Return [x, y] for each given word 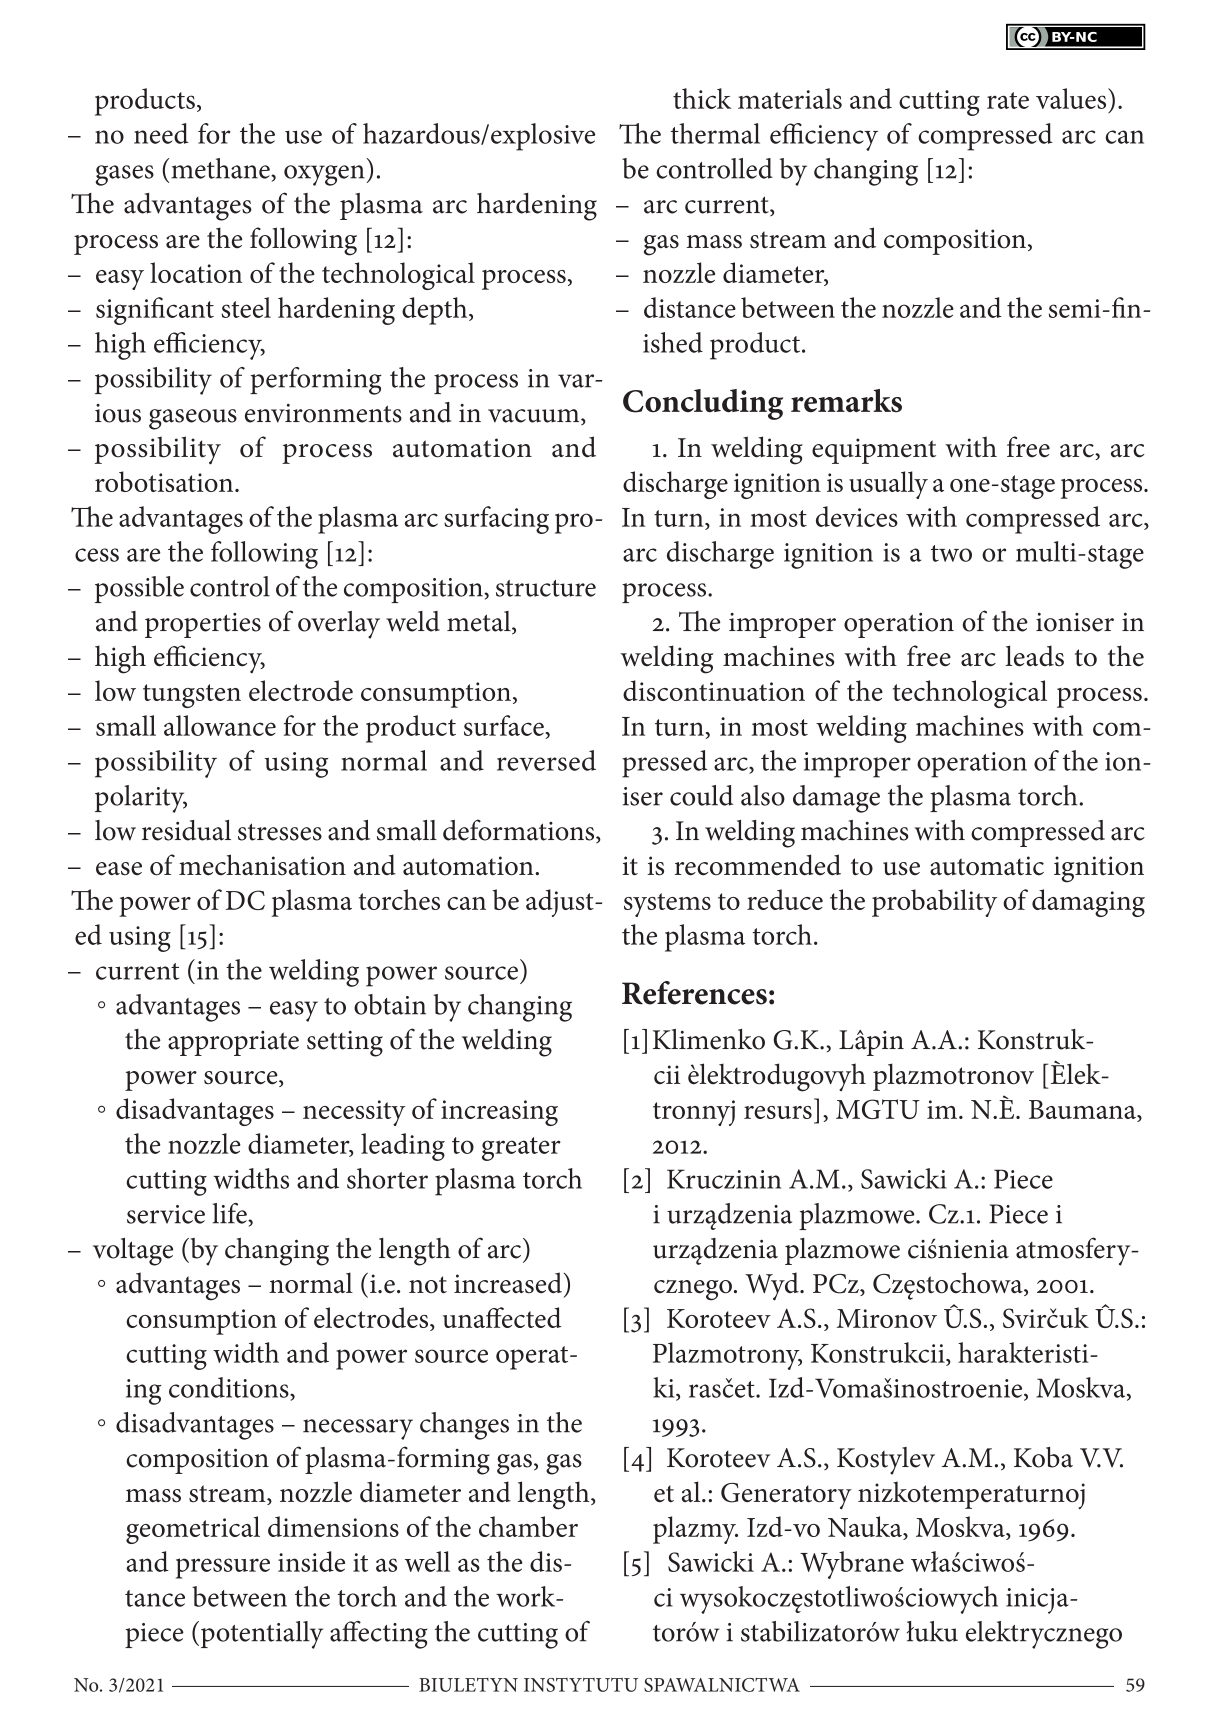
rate [1008, 100]
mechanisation [262, 865]
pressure [223, 1568]
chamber [528, 1526]
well [427, 1561]
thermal [715, 133]
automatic [987, 866]
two [951, 553]
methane [221, 168]
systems [667, 905]
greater [521, 1149]
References [694, 993]
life [230, 1213]
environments [323, 413]
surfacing [496, 520]
